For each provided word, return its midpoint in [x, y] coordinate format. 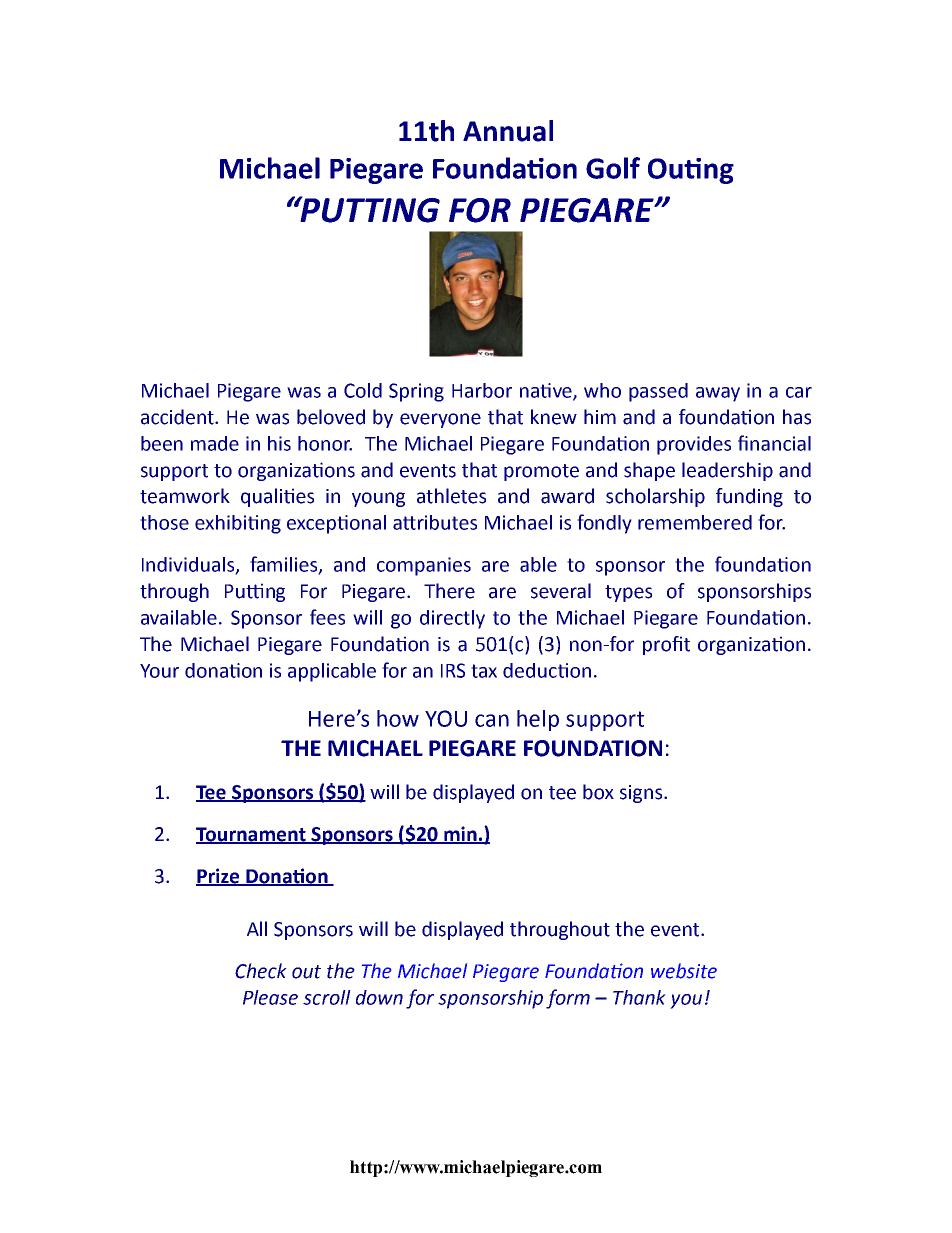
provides [694, 445]
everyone [440, 420]
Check [261, 971]
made [215, 443]
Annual [508, 131]
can [492, 720]
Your [159, 671]
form [568, 999]
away [718, 394]
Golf [613, 168]
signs [642, 794]
